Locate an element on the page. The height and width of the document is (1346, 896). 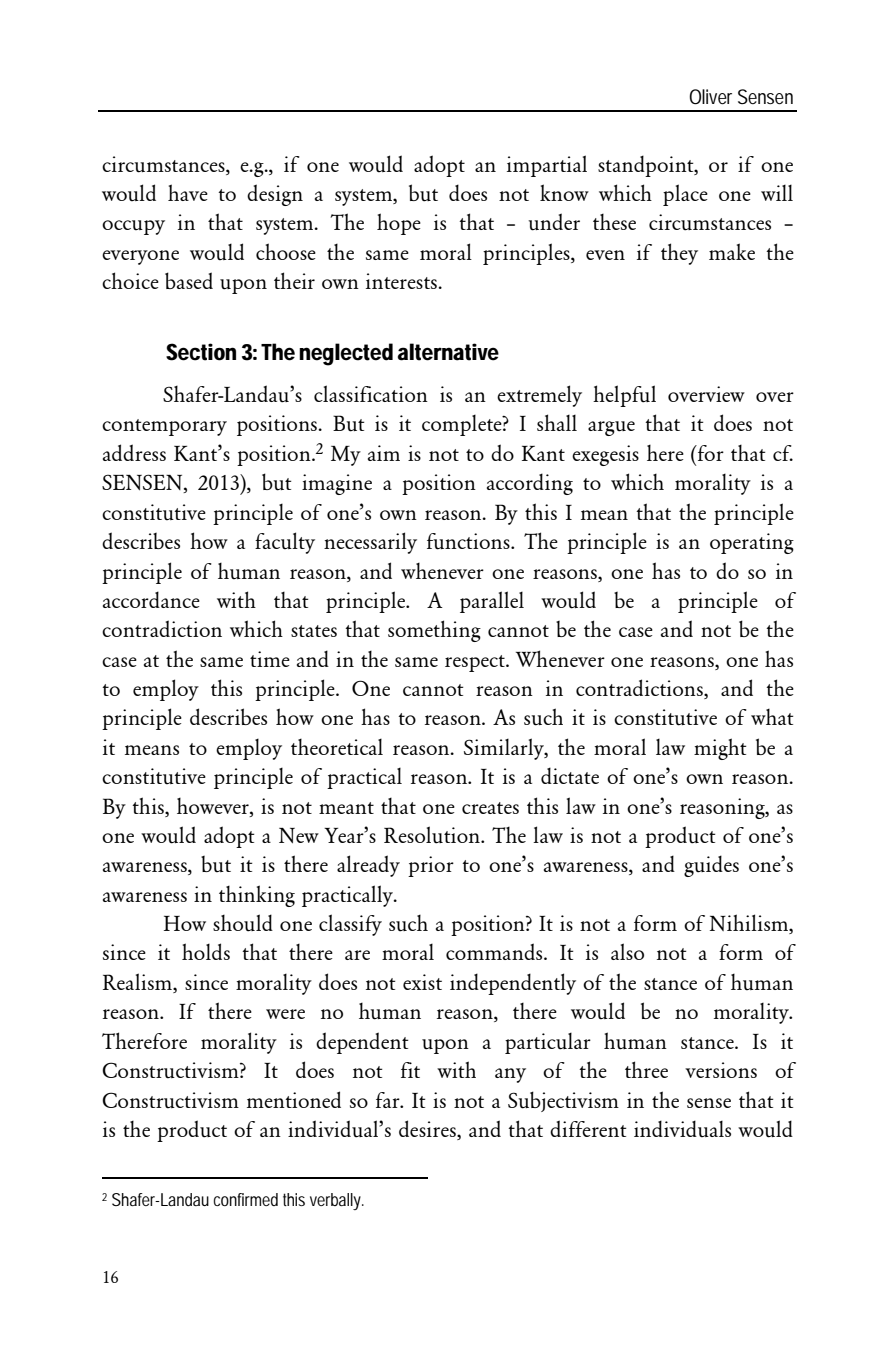
Oliver is located at coordinates (710, 97).
